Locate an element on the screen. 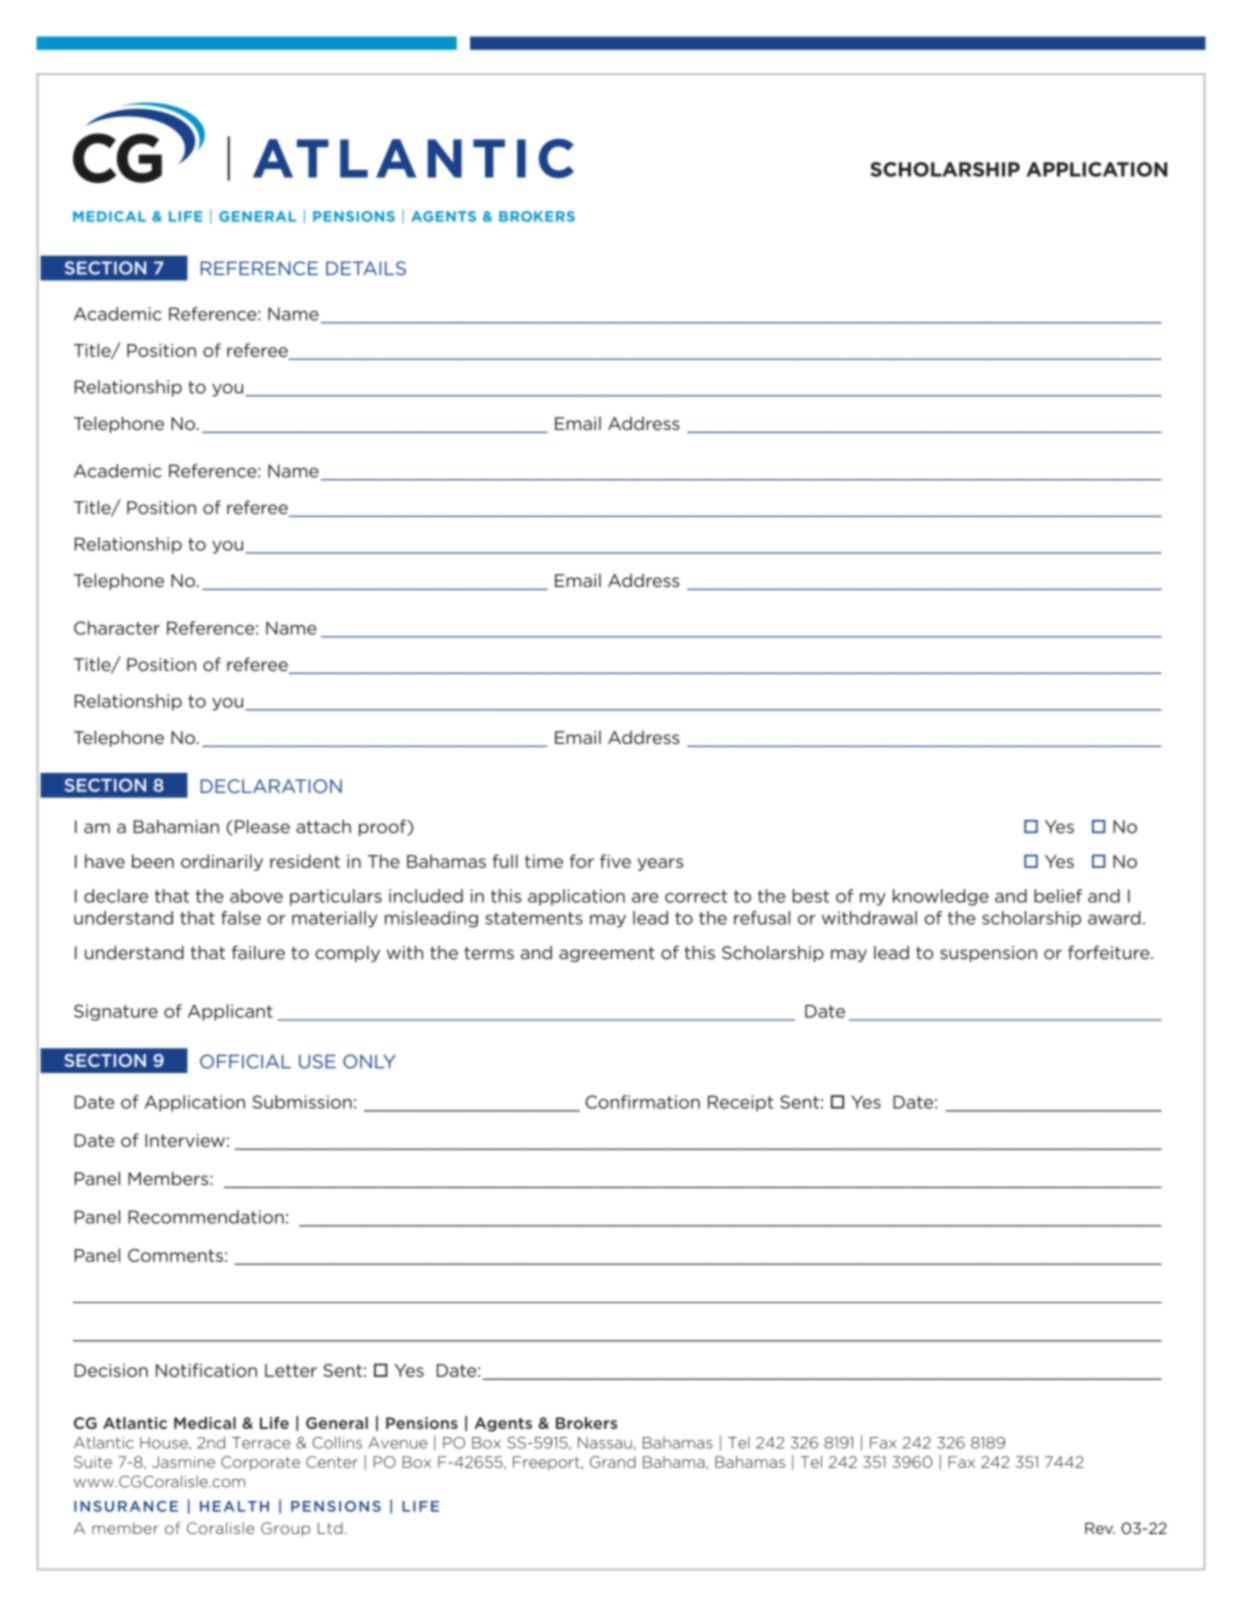  proof is located at coordinates (382, 827).
